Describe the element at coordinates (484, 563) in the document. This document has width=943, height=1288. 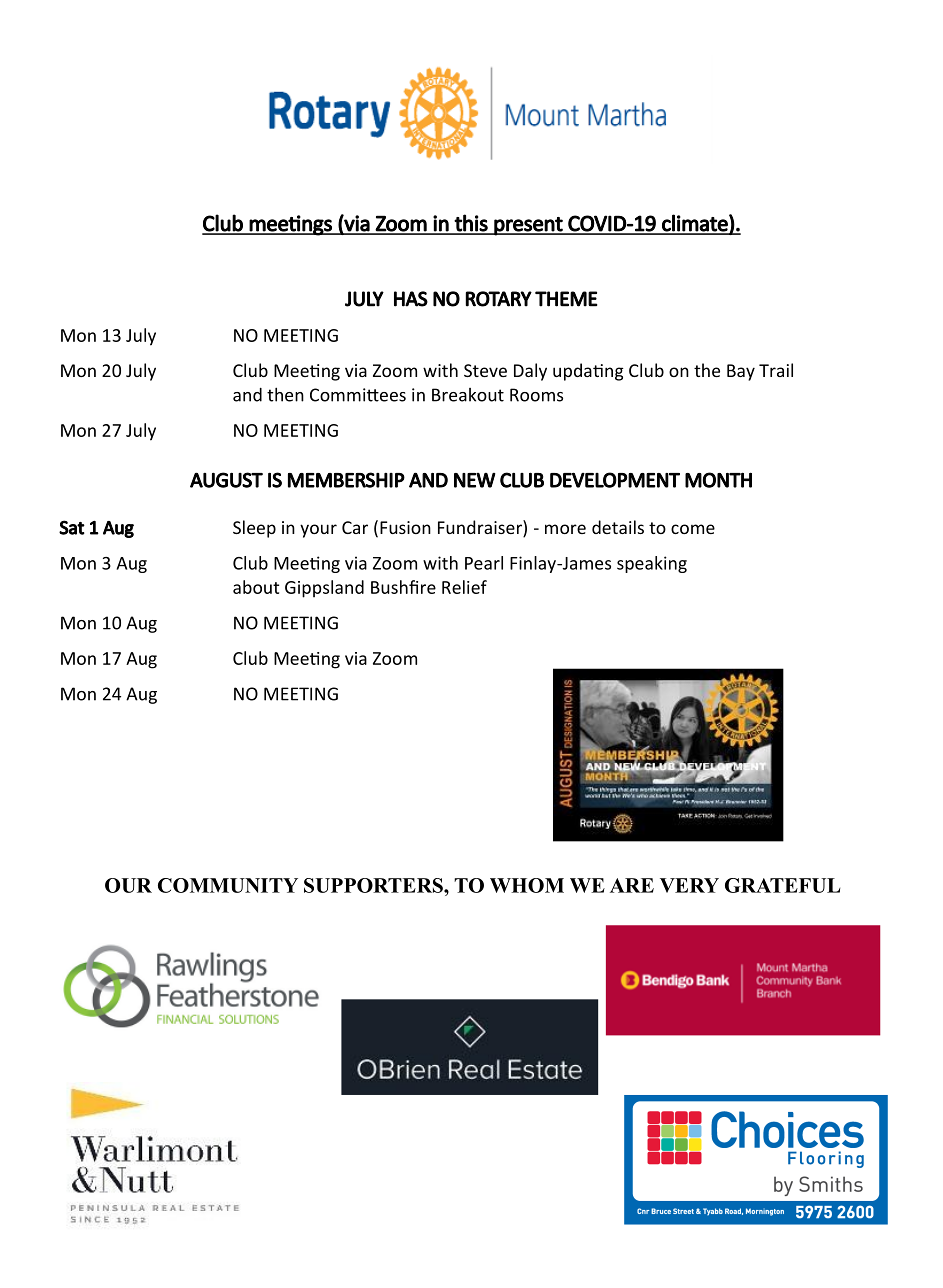
I see `Pearl` at that location.
